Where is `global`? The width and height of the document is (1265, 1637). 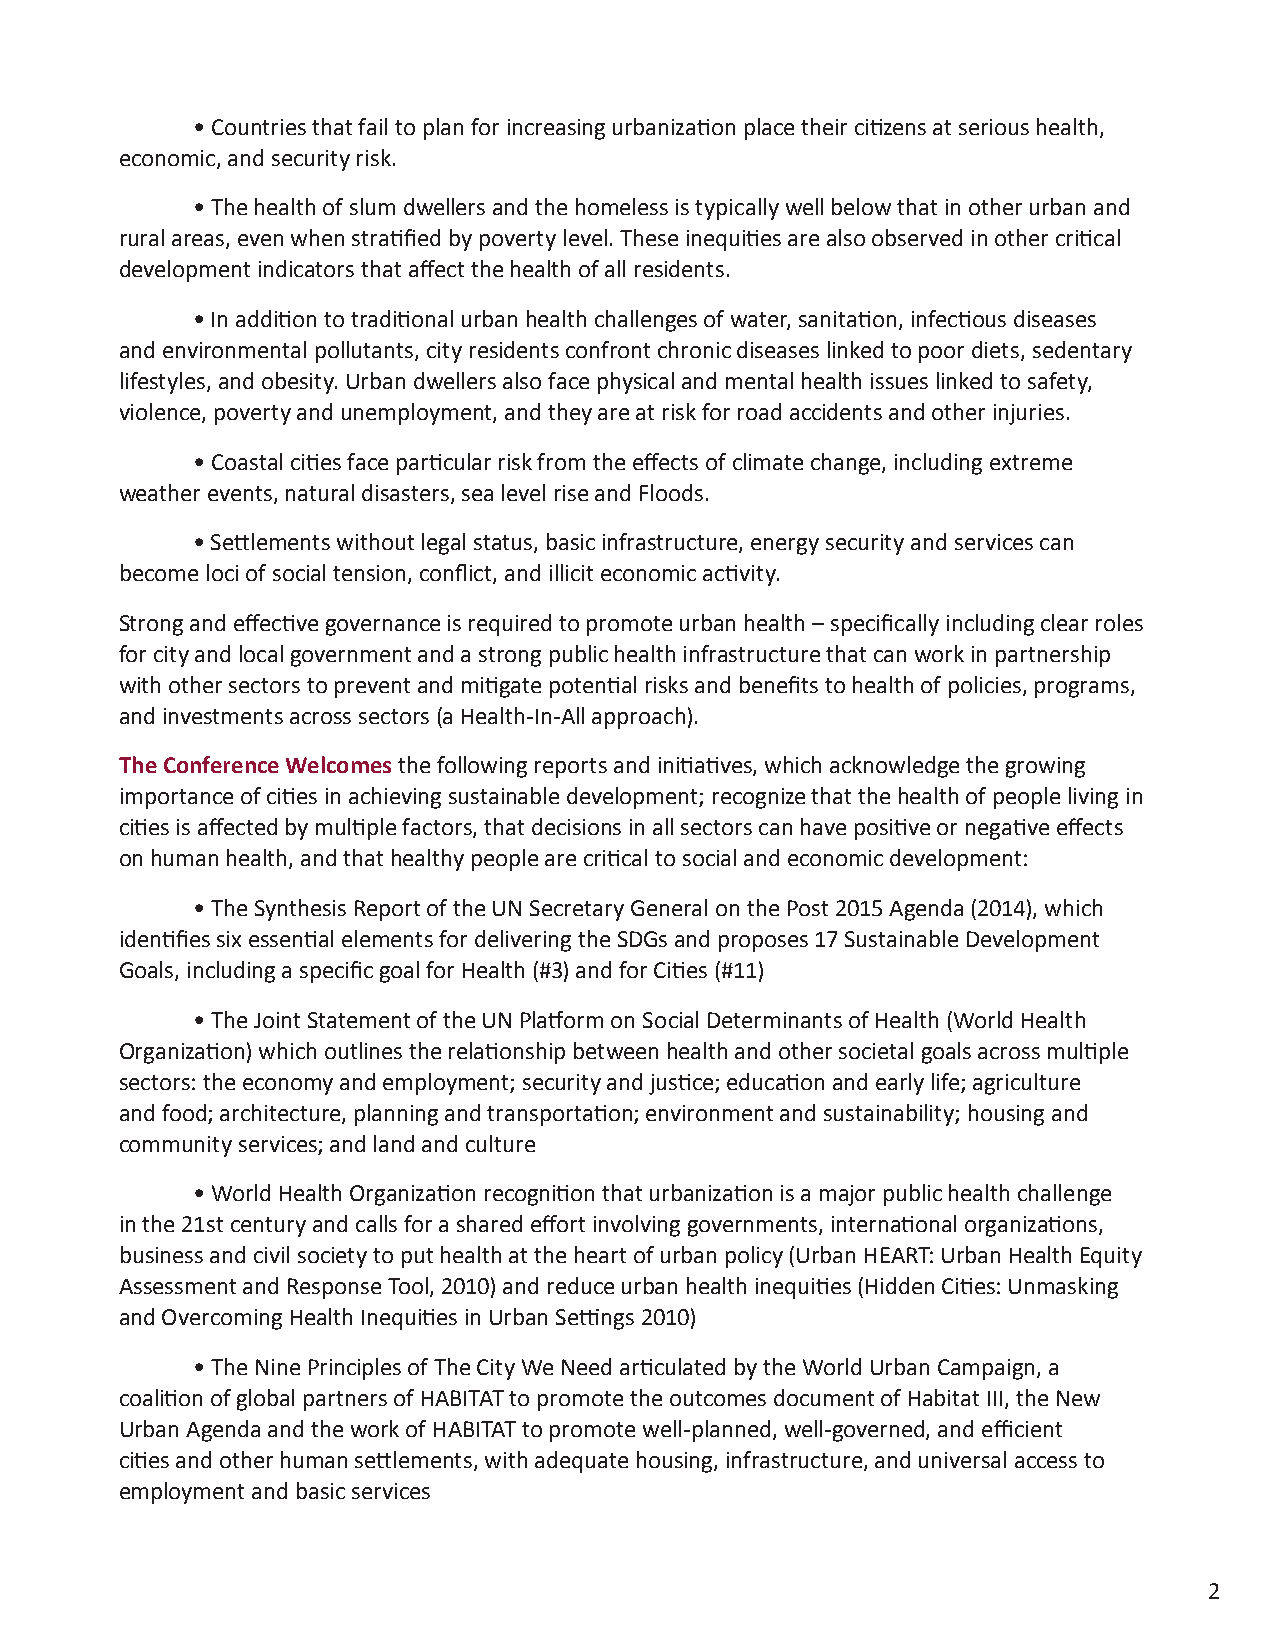 global is located at coordinates (265, 1400).
